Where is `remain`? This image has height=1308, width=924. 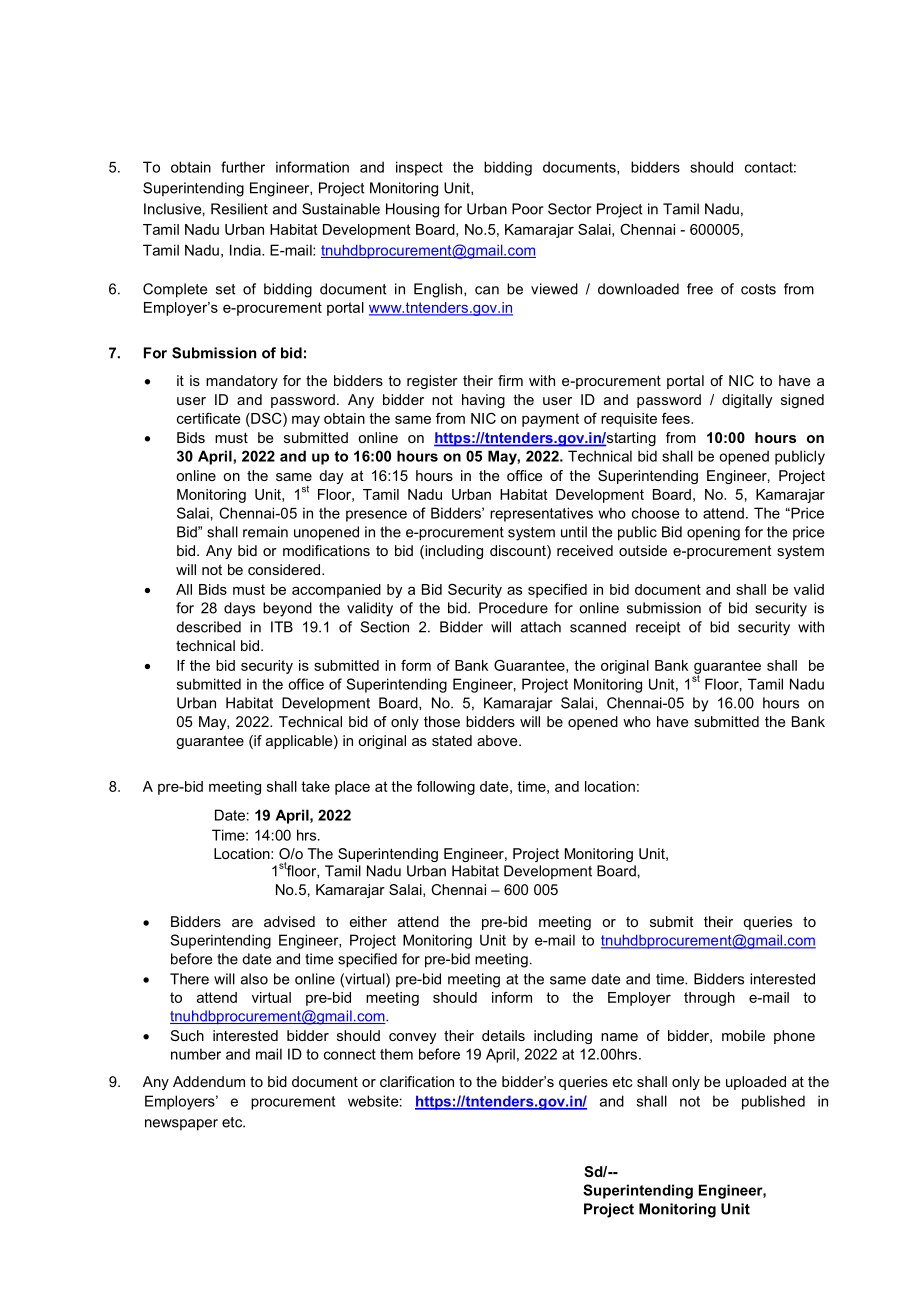
remain is located at coordinates (265, 532).
